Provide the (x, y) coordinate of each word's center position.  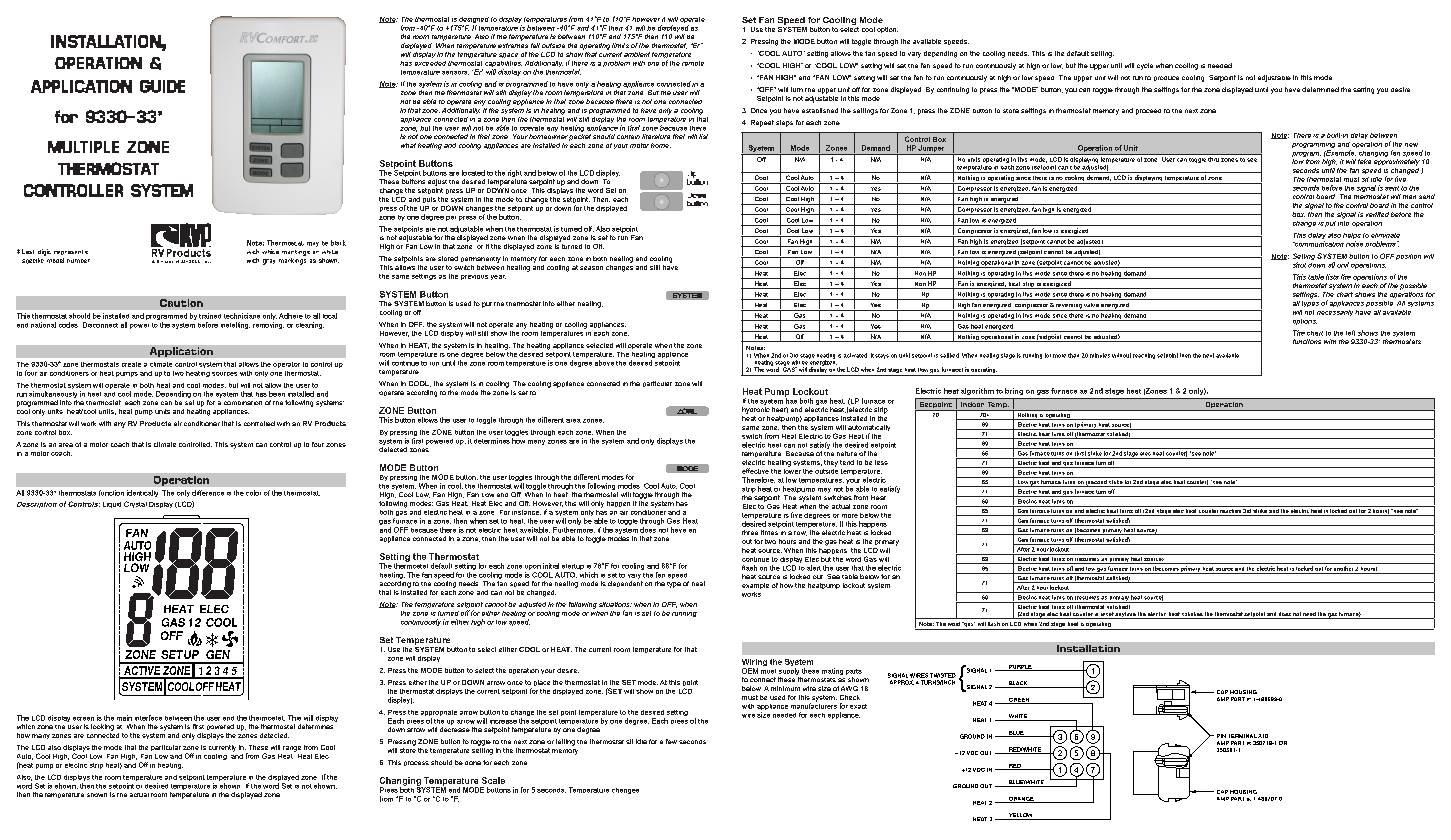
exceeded (430, 63)
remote (693, 63)
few (671, 741)
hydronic (756, 410)
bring (1014, 391)
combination (243, 403)
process (416, 763)
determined (1320, 89)
